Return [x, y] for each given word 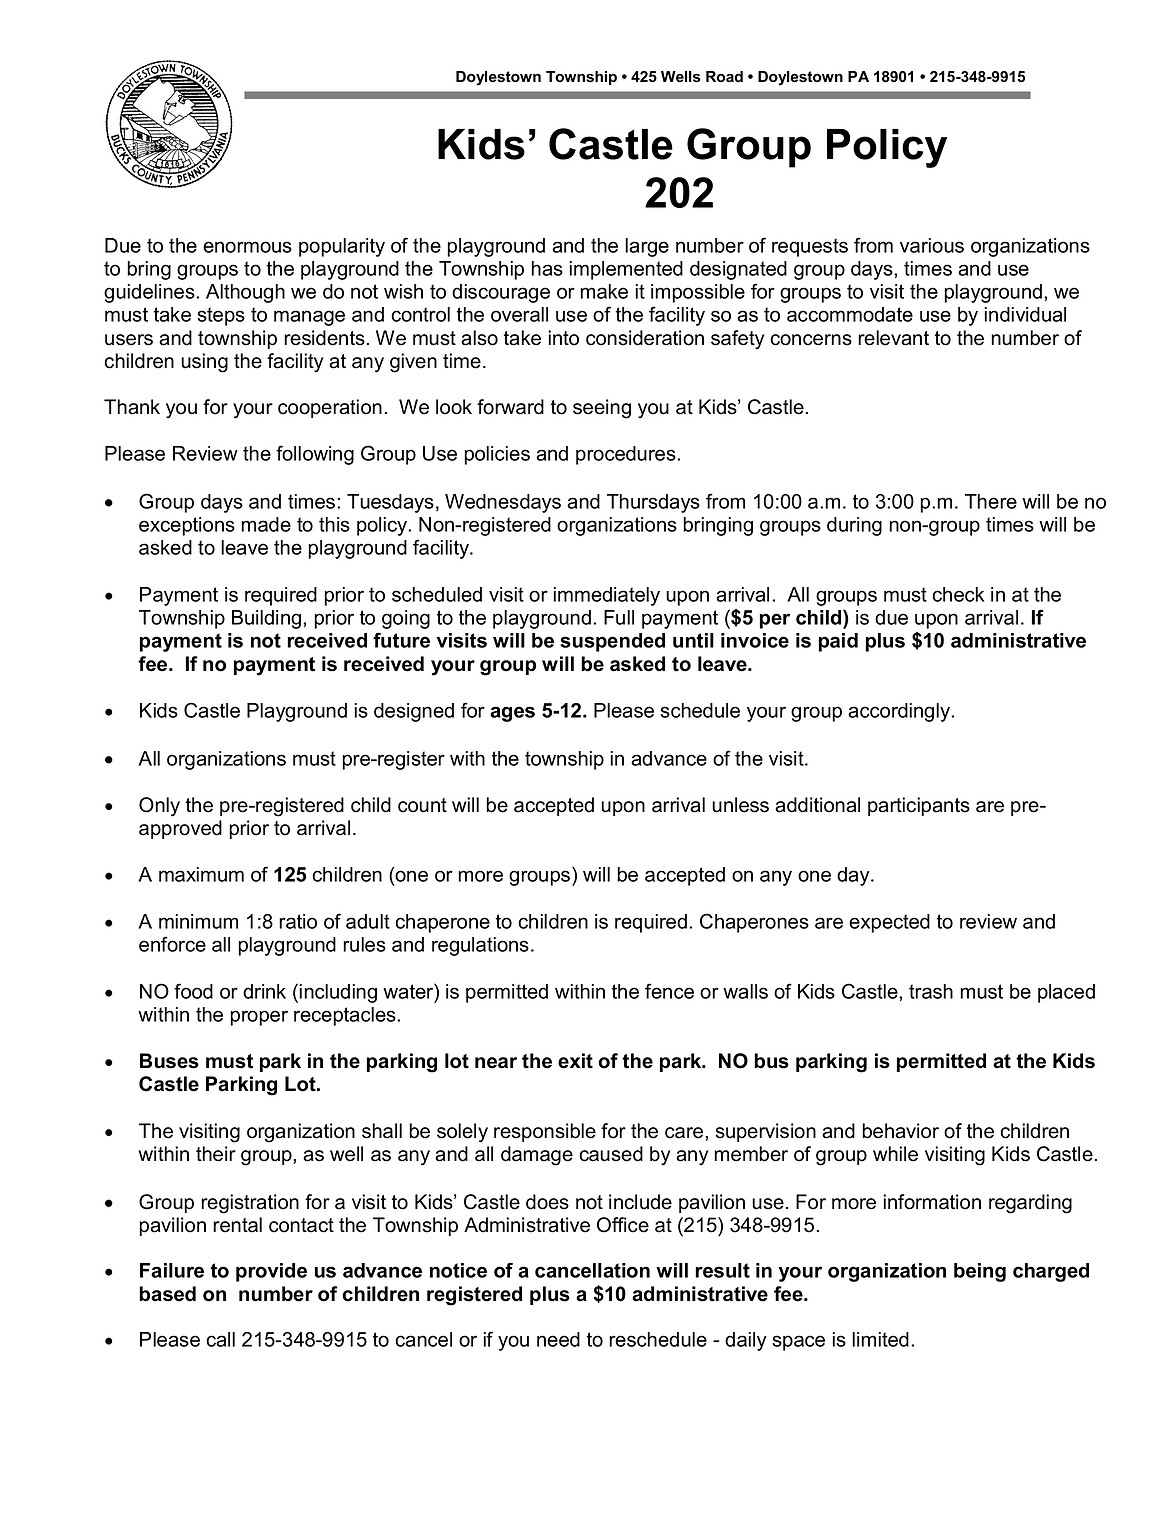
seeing [602, 409]
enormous [247, 247]
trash [931, 991]
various [932, 245]
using [204, 363]
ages [512, 714]
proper [259, 1018]
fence [669, 991]
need [558, 1339]
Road [724, 76]
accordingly [900, 712]
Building [266, 619]
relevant [893, 338]
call [220, 1339]
